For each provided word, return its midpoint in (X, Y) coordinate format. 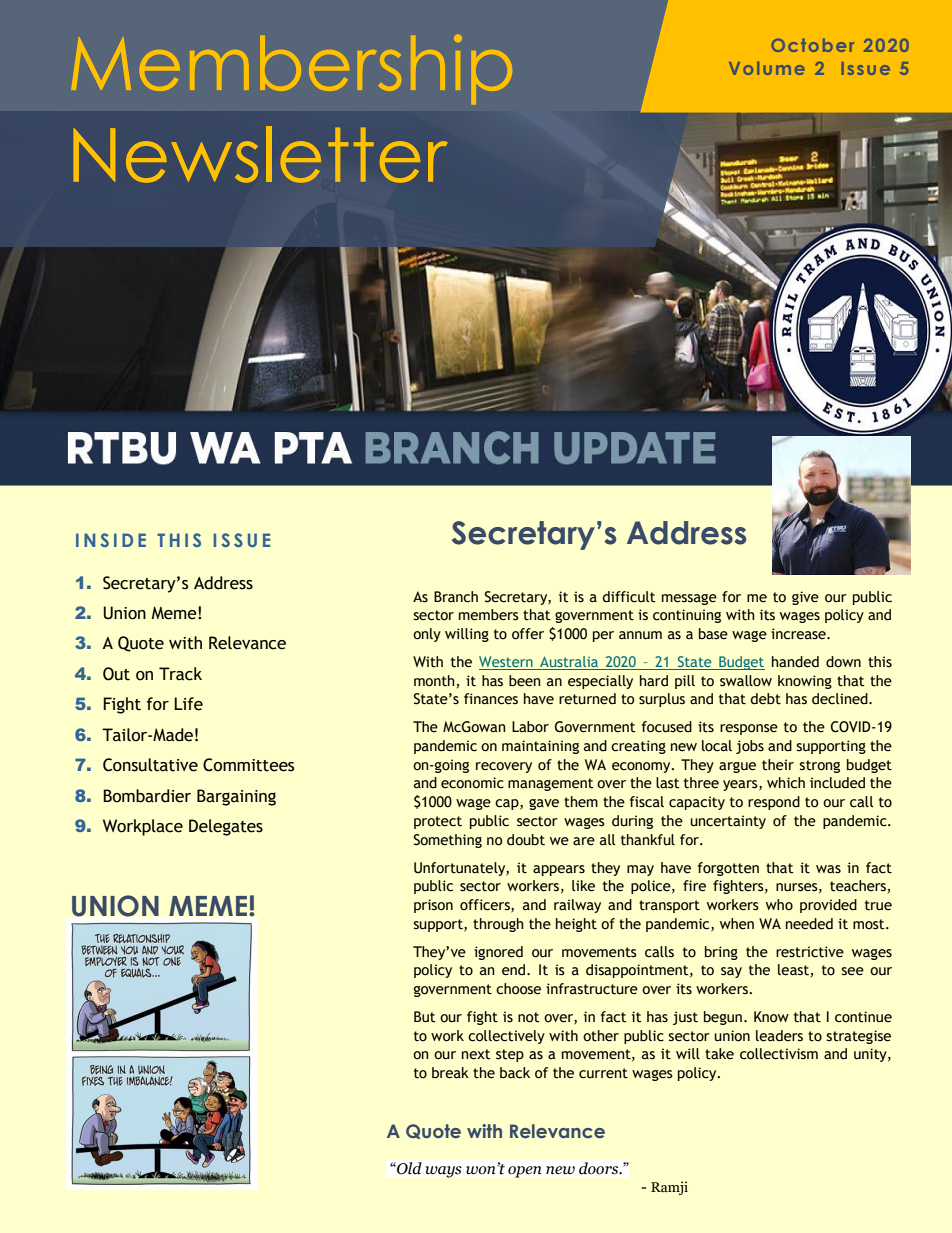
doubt (526, 840)
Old (408, 1168)
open (524, 1172)
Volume (767, 68)
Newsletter (261, 154)
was (828, 869)
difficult (628, 597)
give (805, 598)
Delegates (226, 827)
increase (799, 634)
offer (528, 634)
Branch (456, 597)
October (812, 45)
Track (180, 674)
